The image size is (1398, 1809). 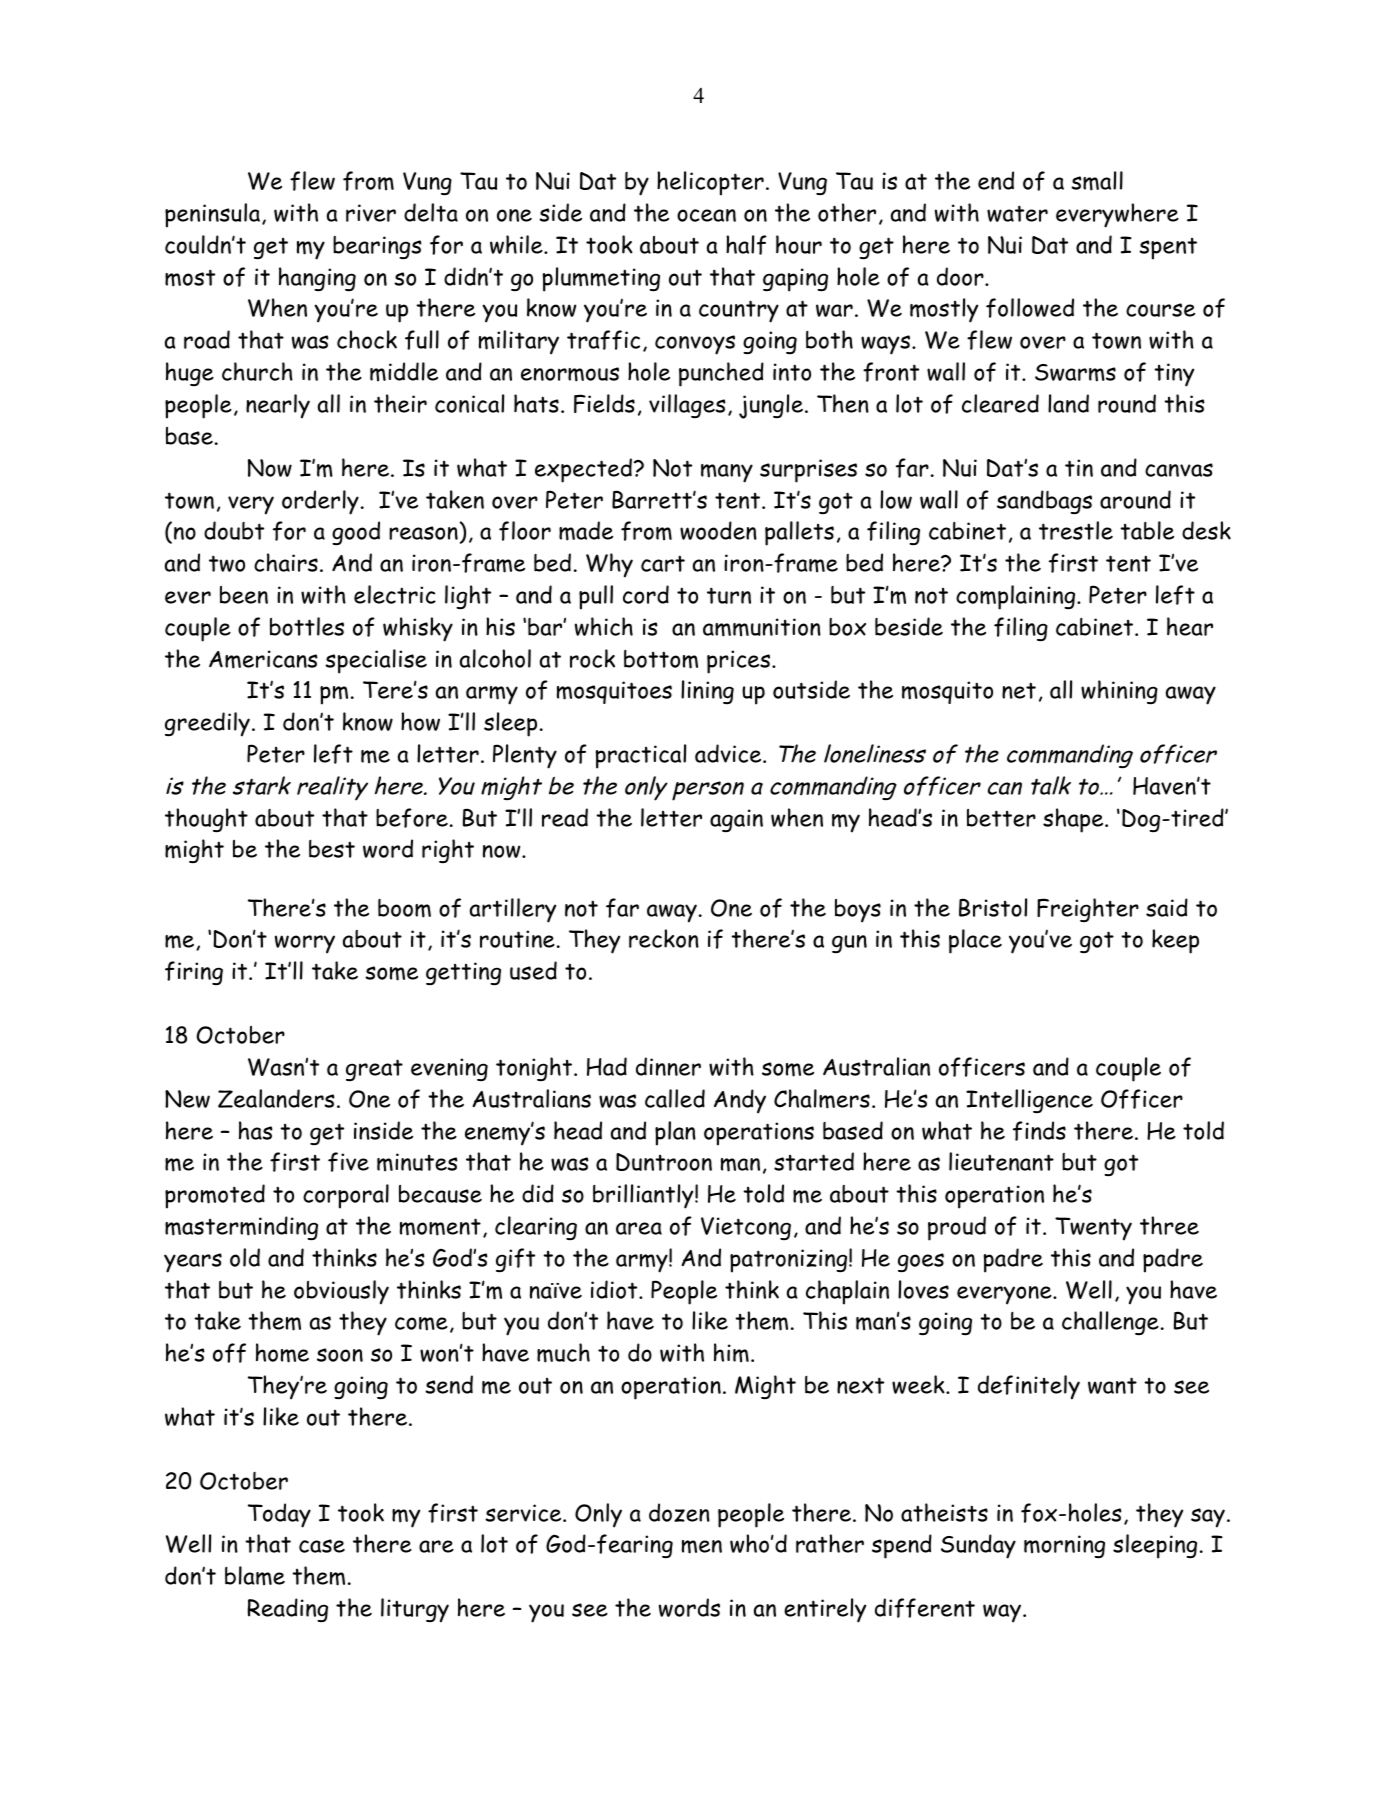 What do you see at coordinates (322, 1546) in the document?
I see `case` at bounding box center [322, 1546].
